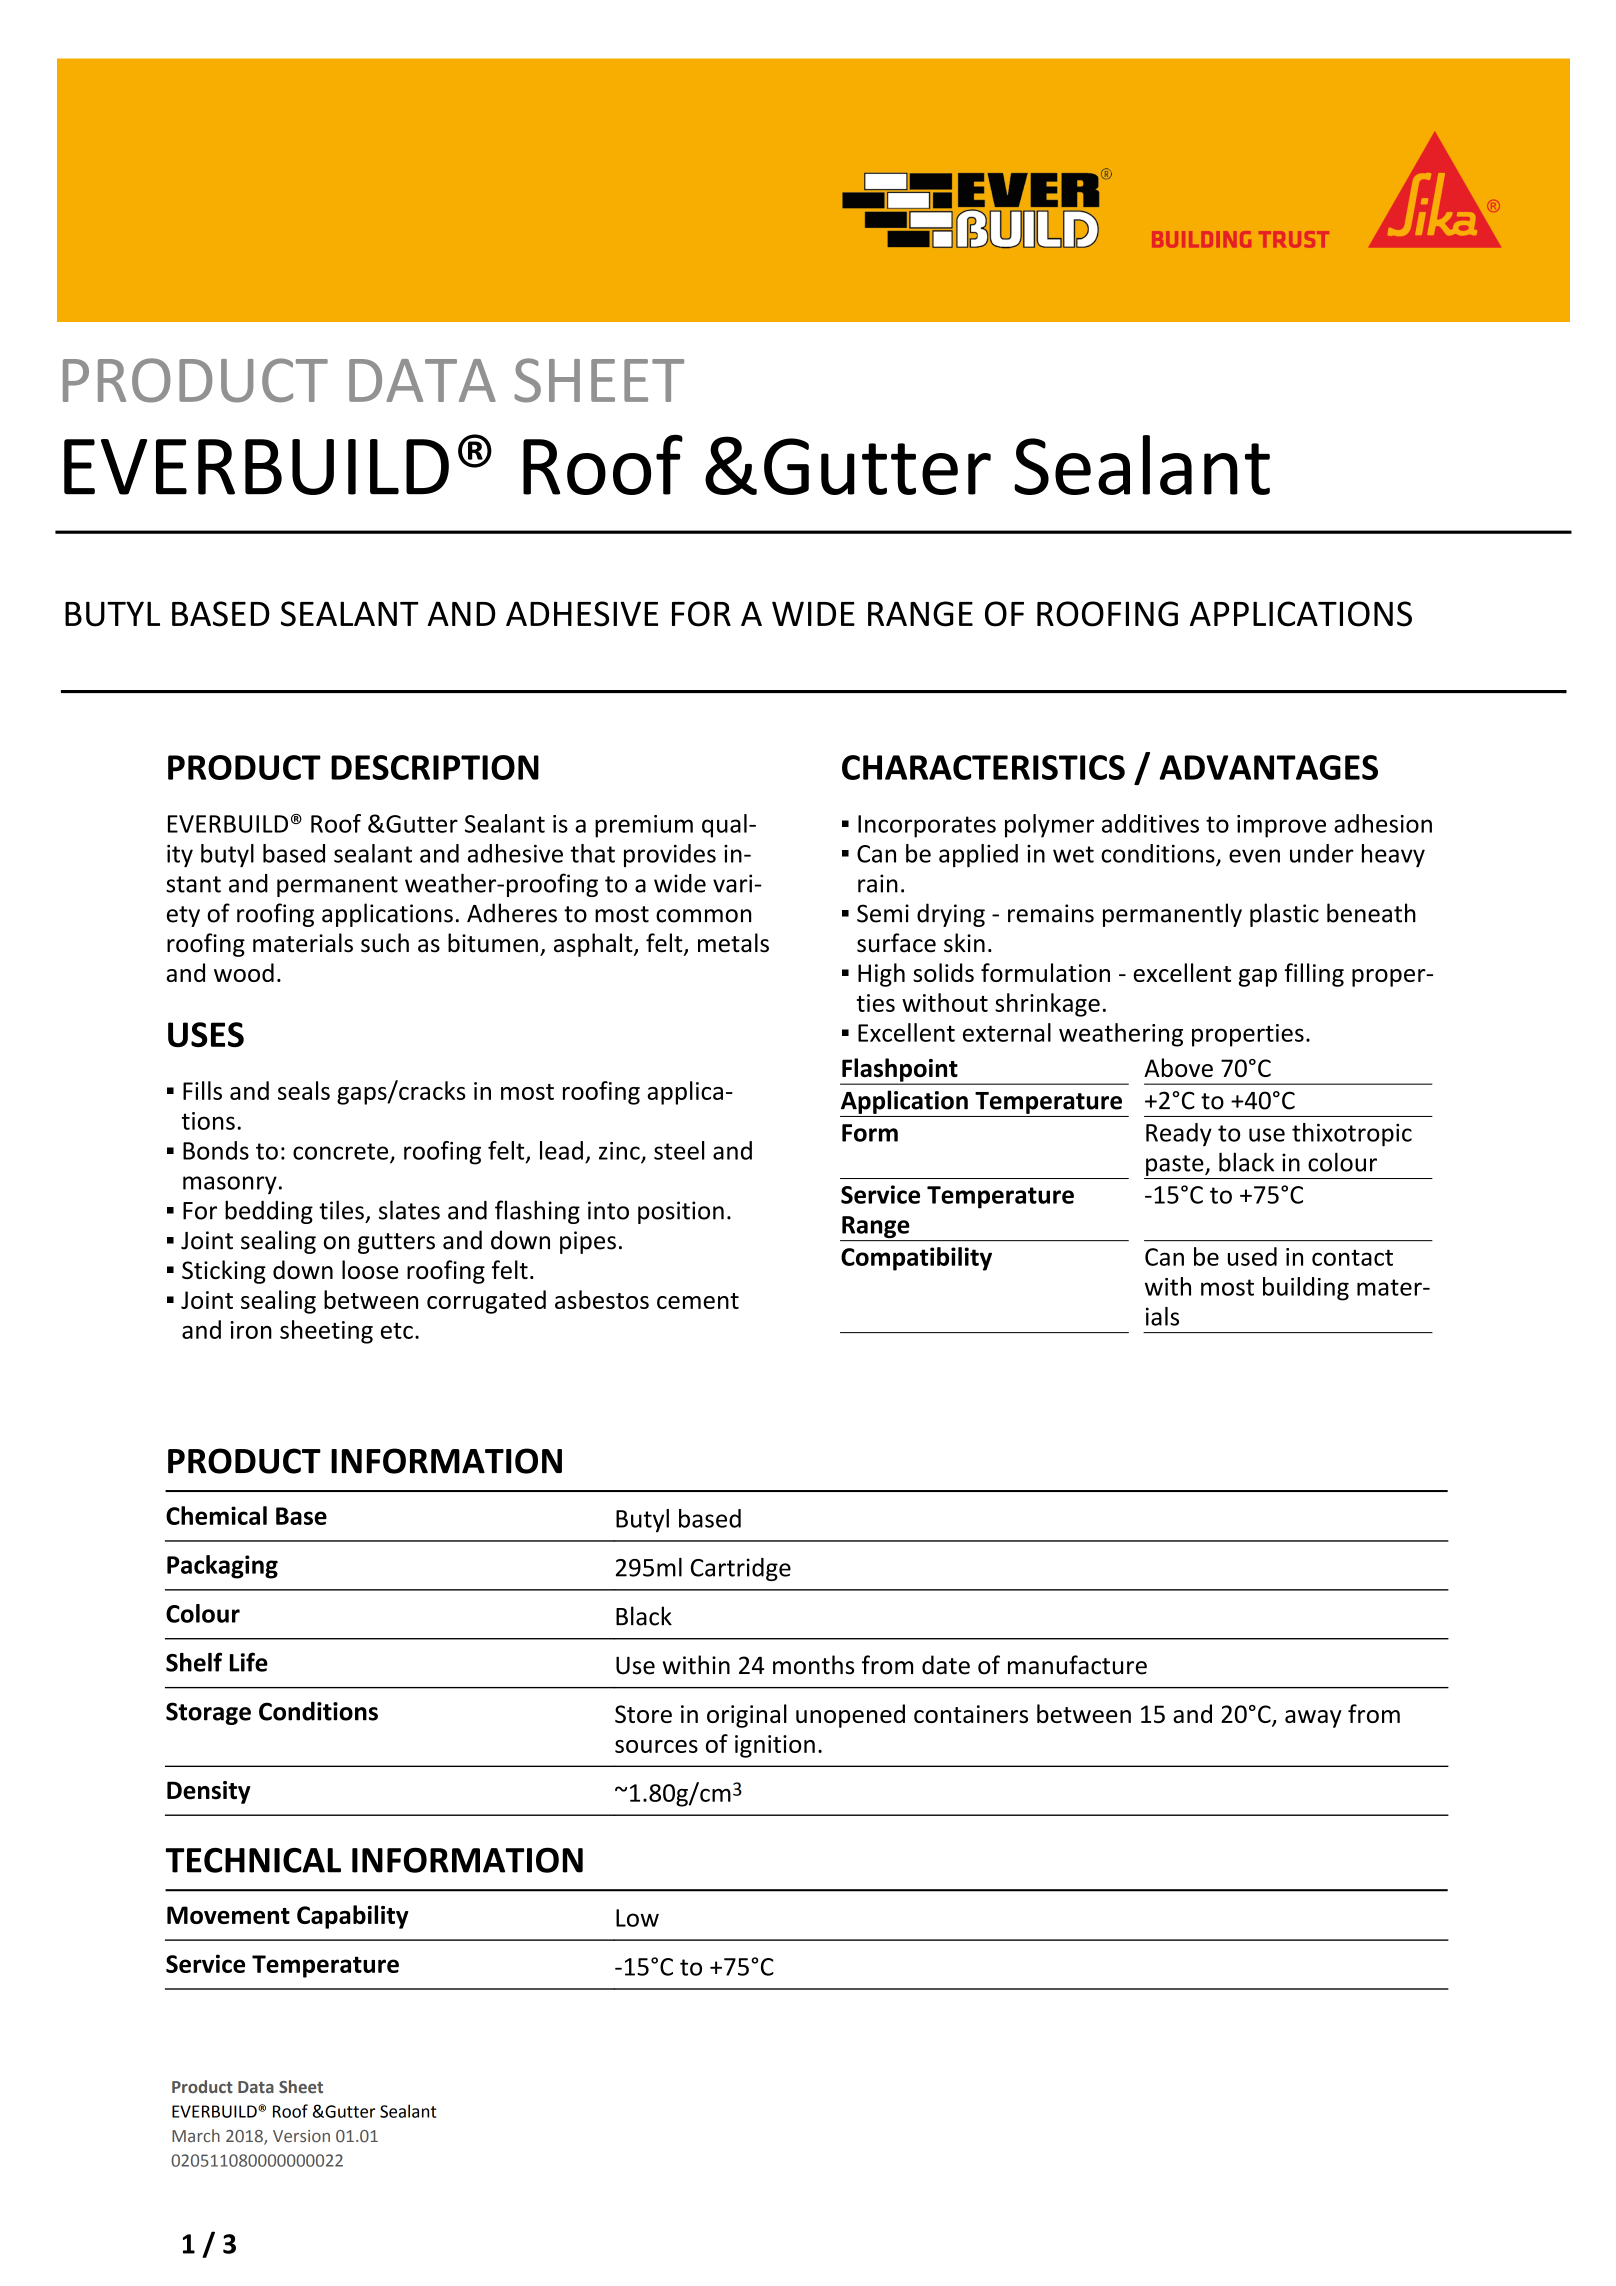  Describe the element at coordinates (698, 1301) in the screenshot. I see `cement` at that location.
